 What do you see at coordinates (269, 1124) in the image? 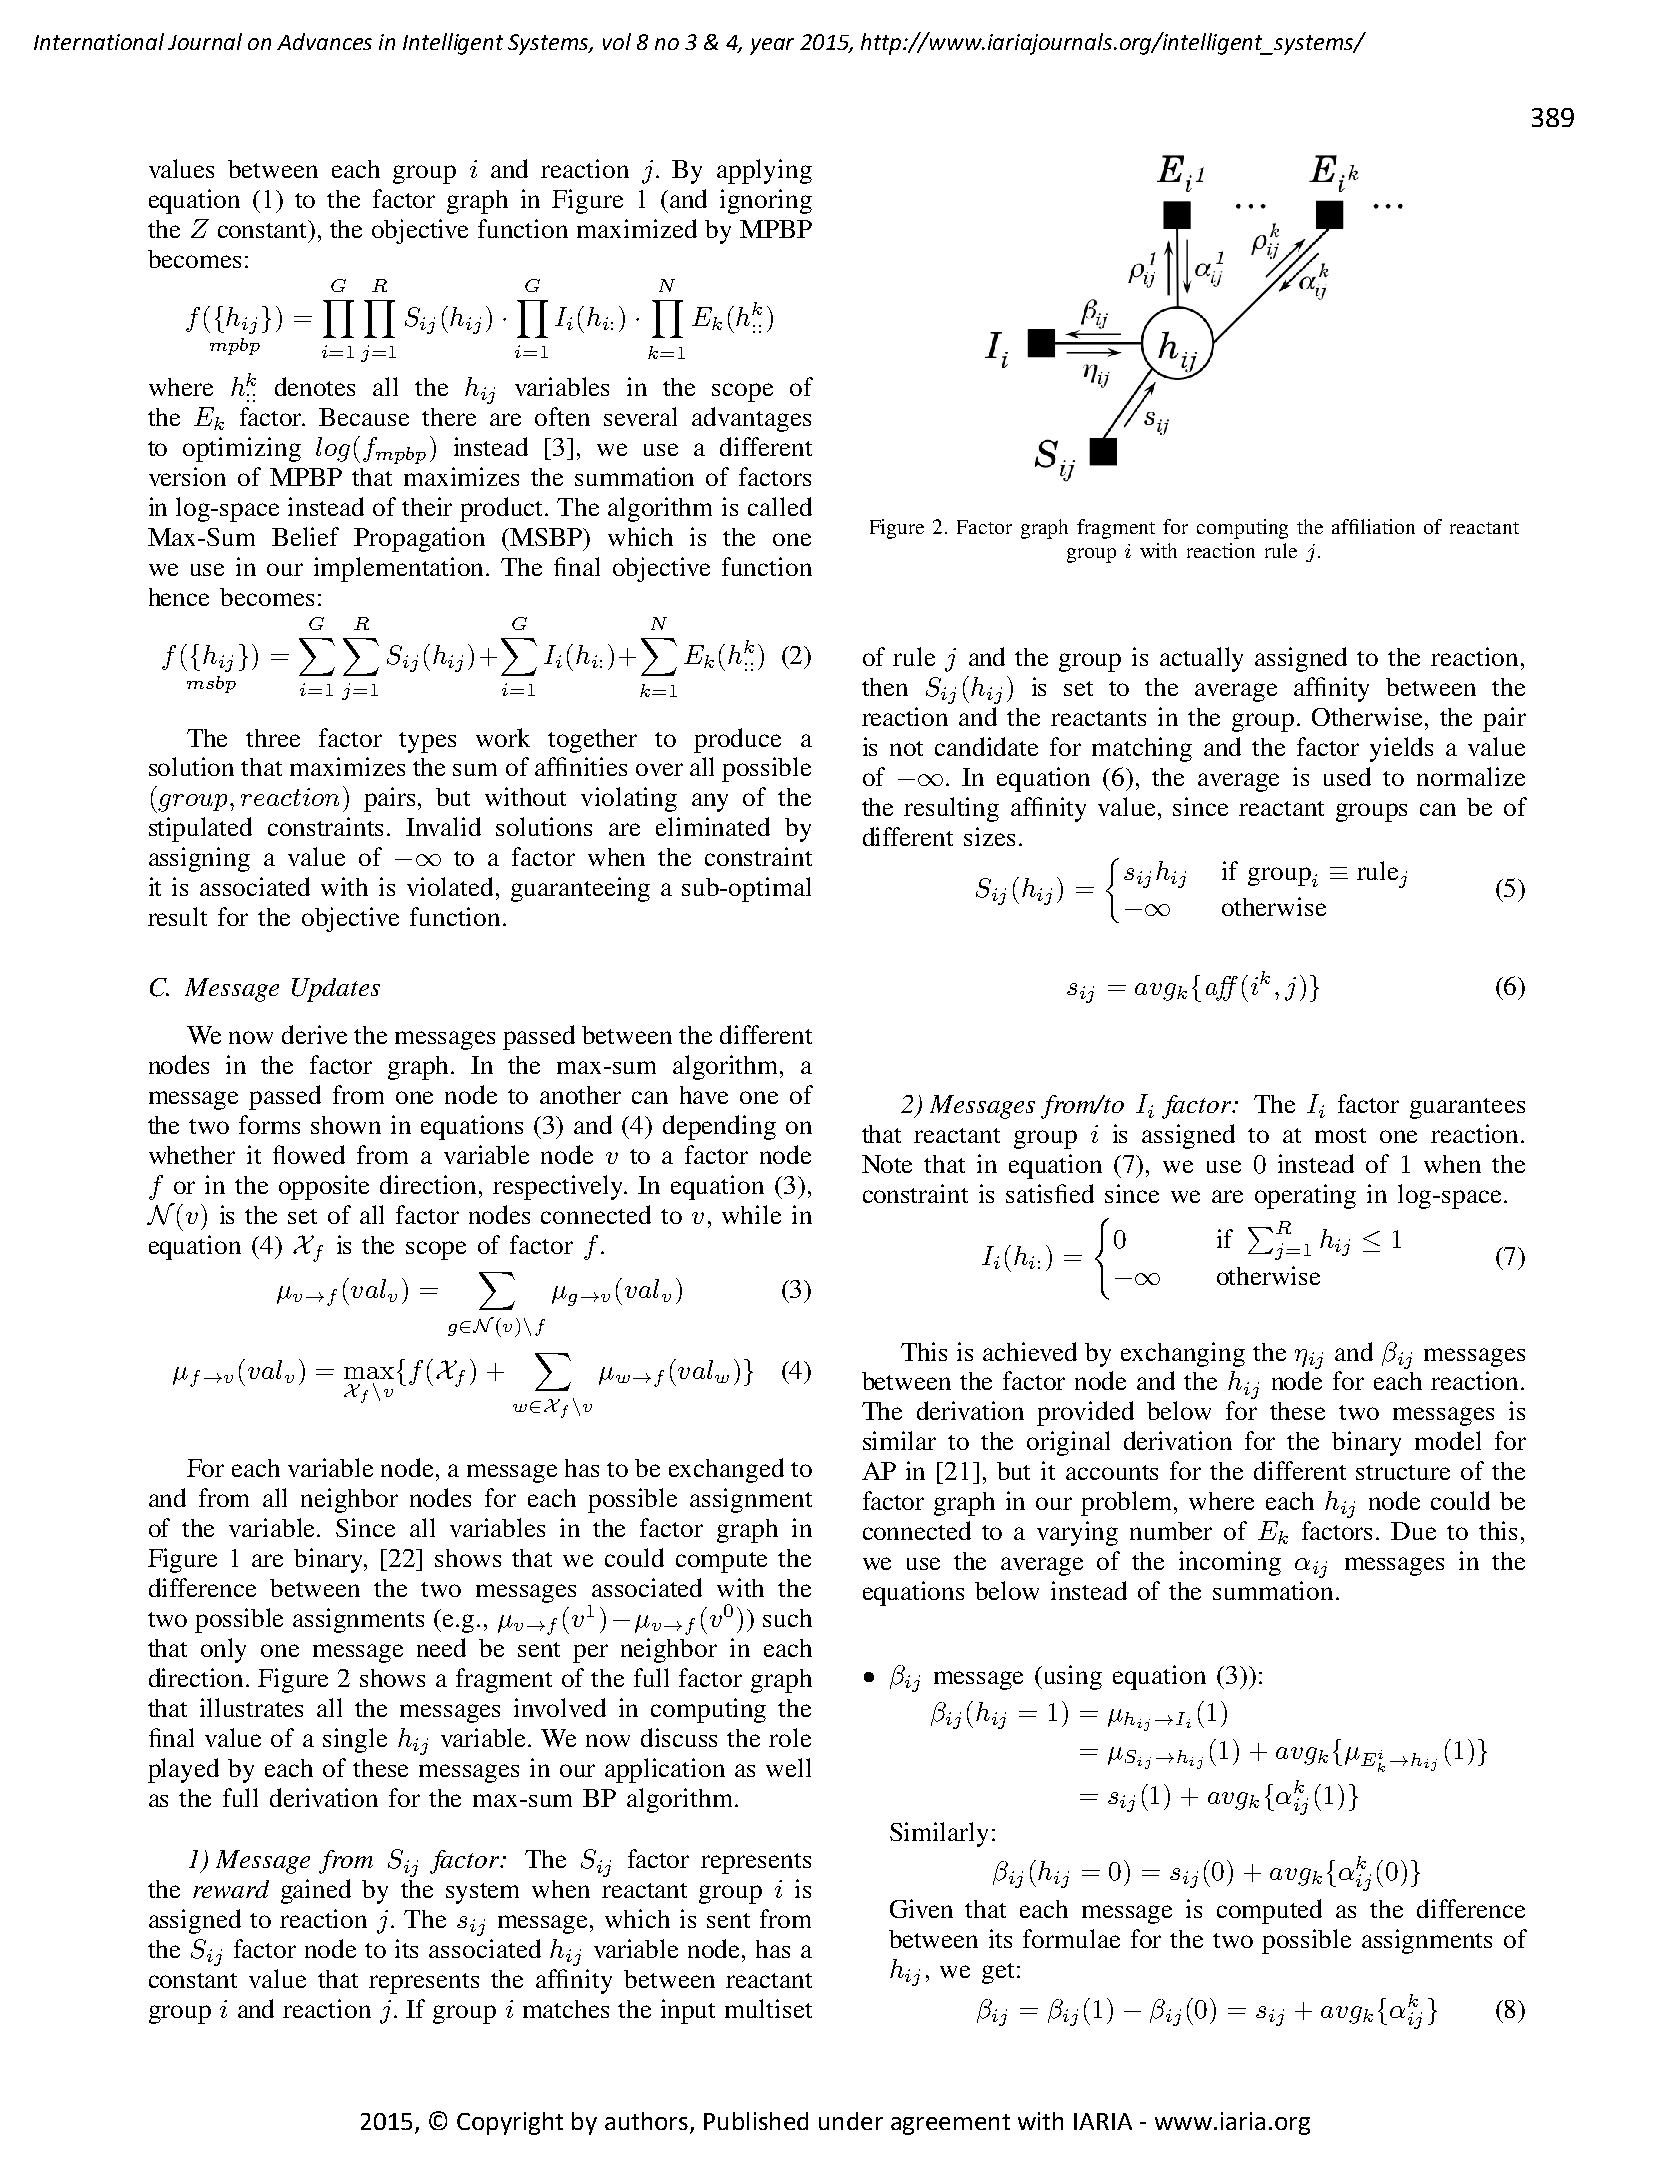
I see `forms` at bounding box center [269, 1124].
